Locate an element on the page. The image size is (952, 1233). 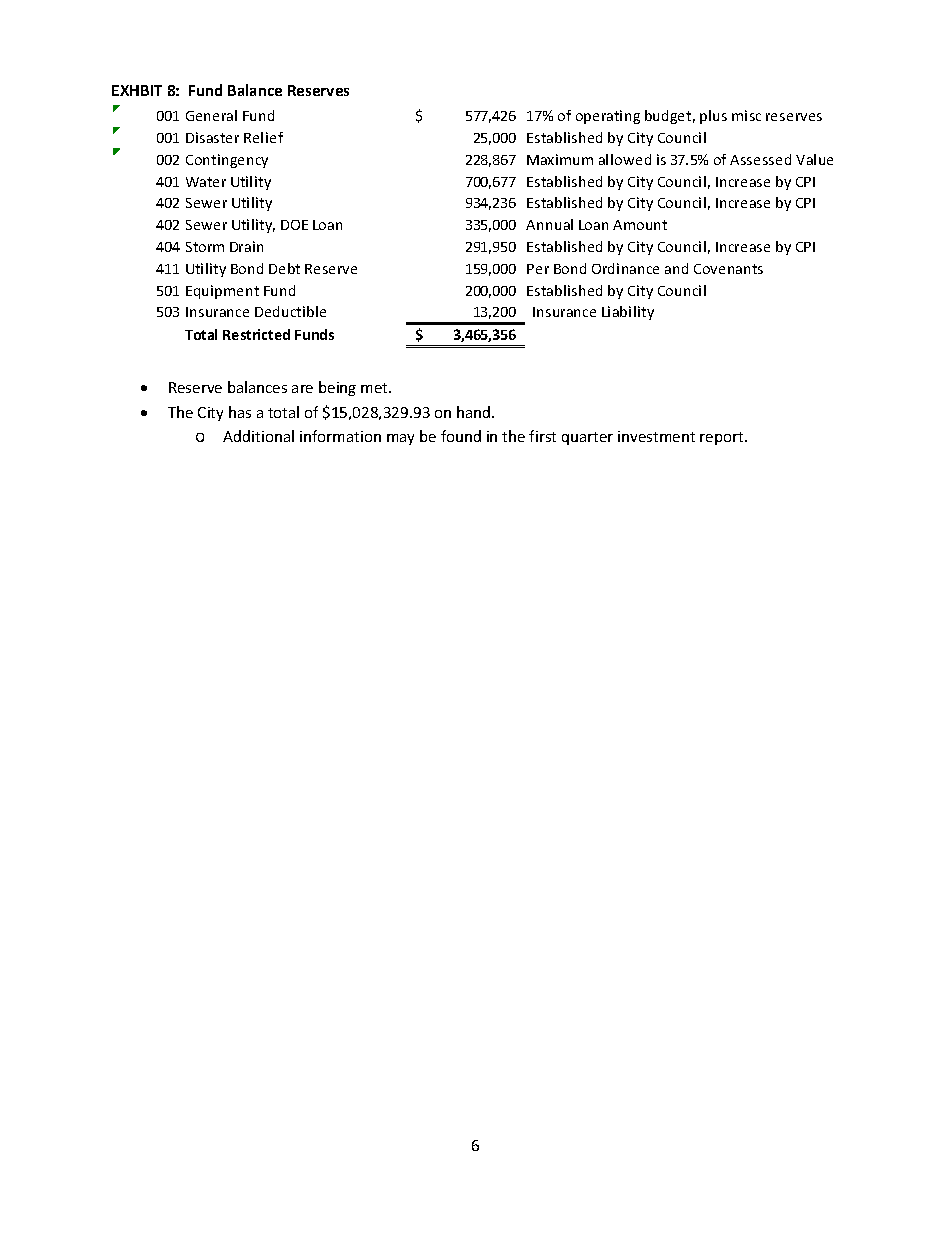
report is located at coordinates (723, 438).
